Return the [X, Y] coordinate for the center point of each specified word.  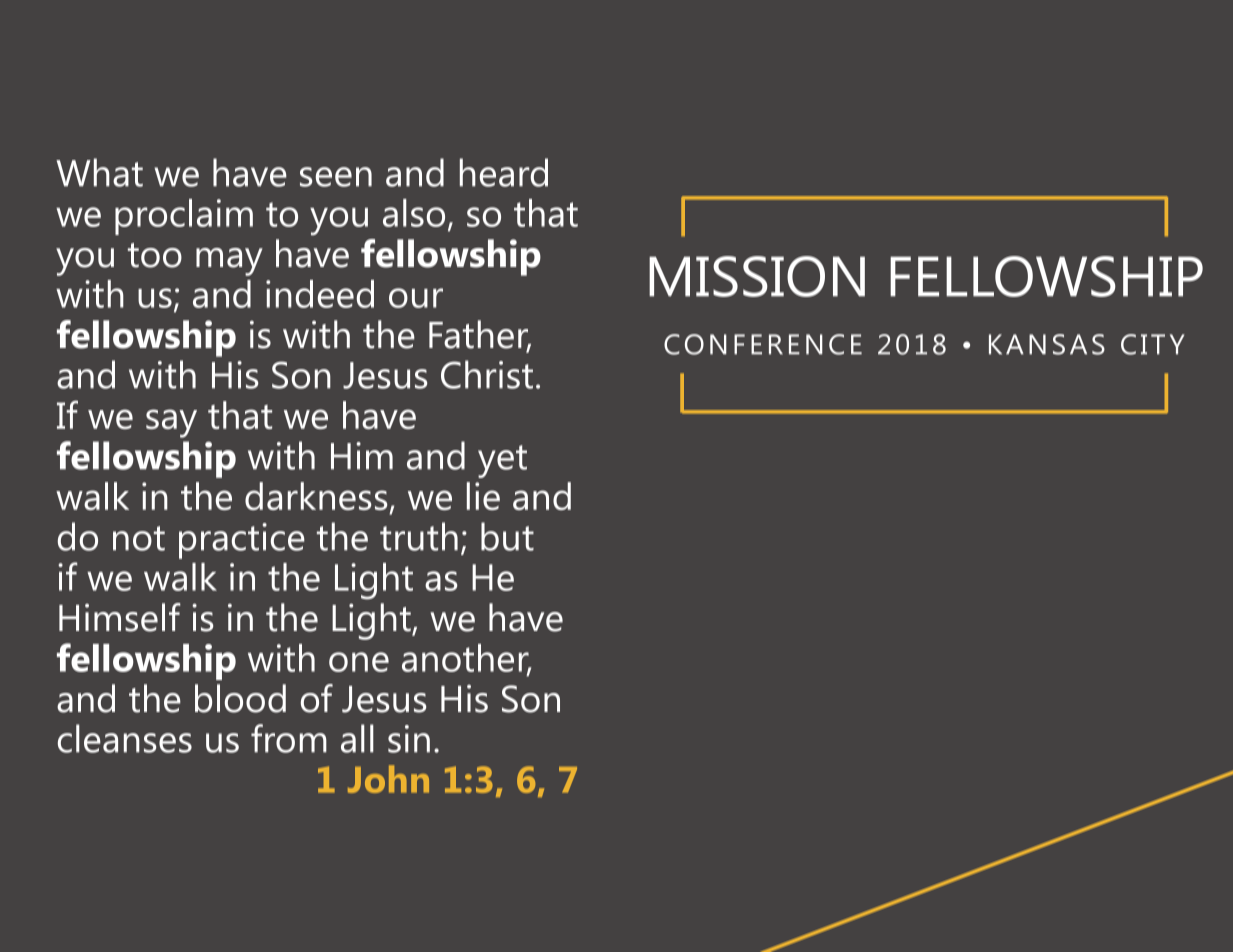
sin [409, 739]
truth [419, 536]
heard [504, 172]
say [171, 423]
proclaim [184, 217]
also [414, 213]
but [507, 536]
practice [242, 541]
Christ [487, 374]
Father [480, 335]
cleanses [125, 738]
